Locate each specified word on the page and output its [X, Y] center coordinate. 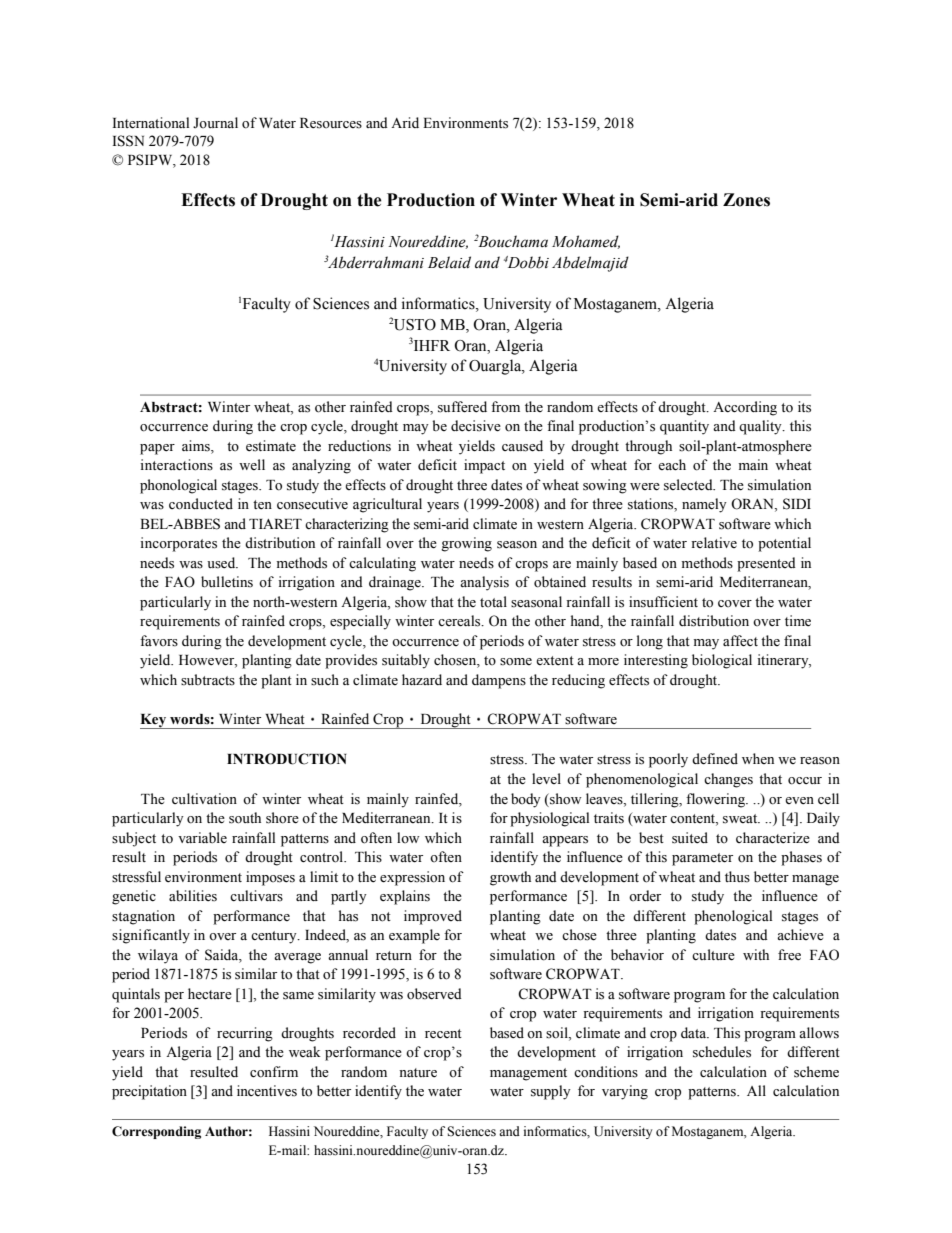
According [745, 408]
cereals [460, 621]
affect [740, 641]
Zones [746, 200]
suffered [462, 407]
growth [510, 878]
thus [737, 877]
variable [202, 837]
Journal [215, 122]
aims [197, 446]
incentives [267, 1091]
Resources [331, 123]
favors [159, 641]
